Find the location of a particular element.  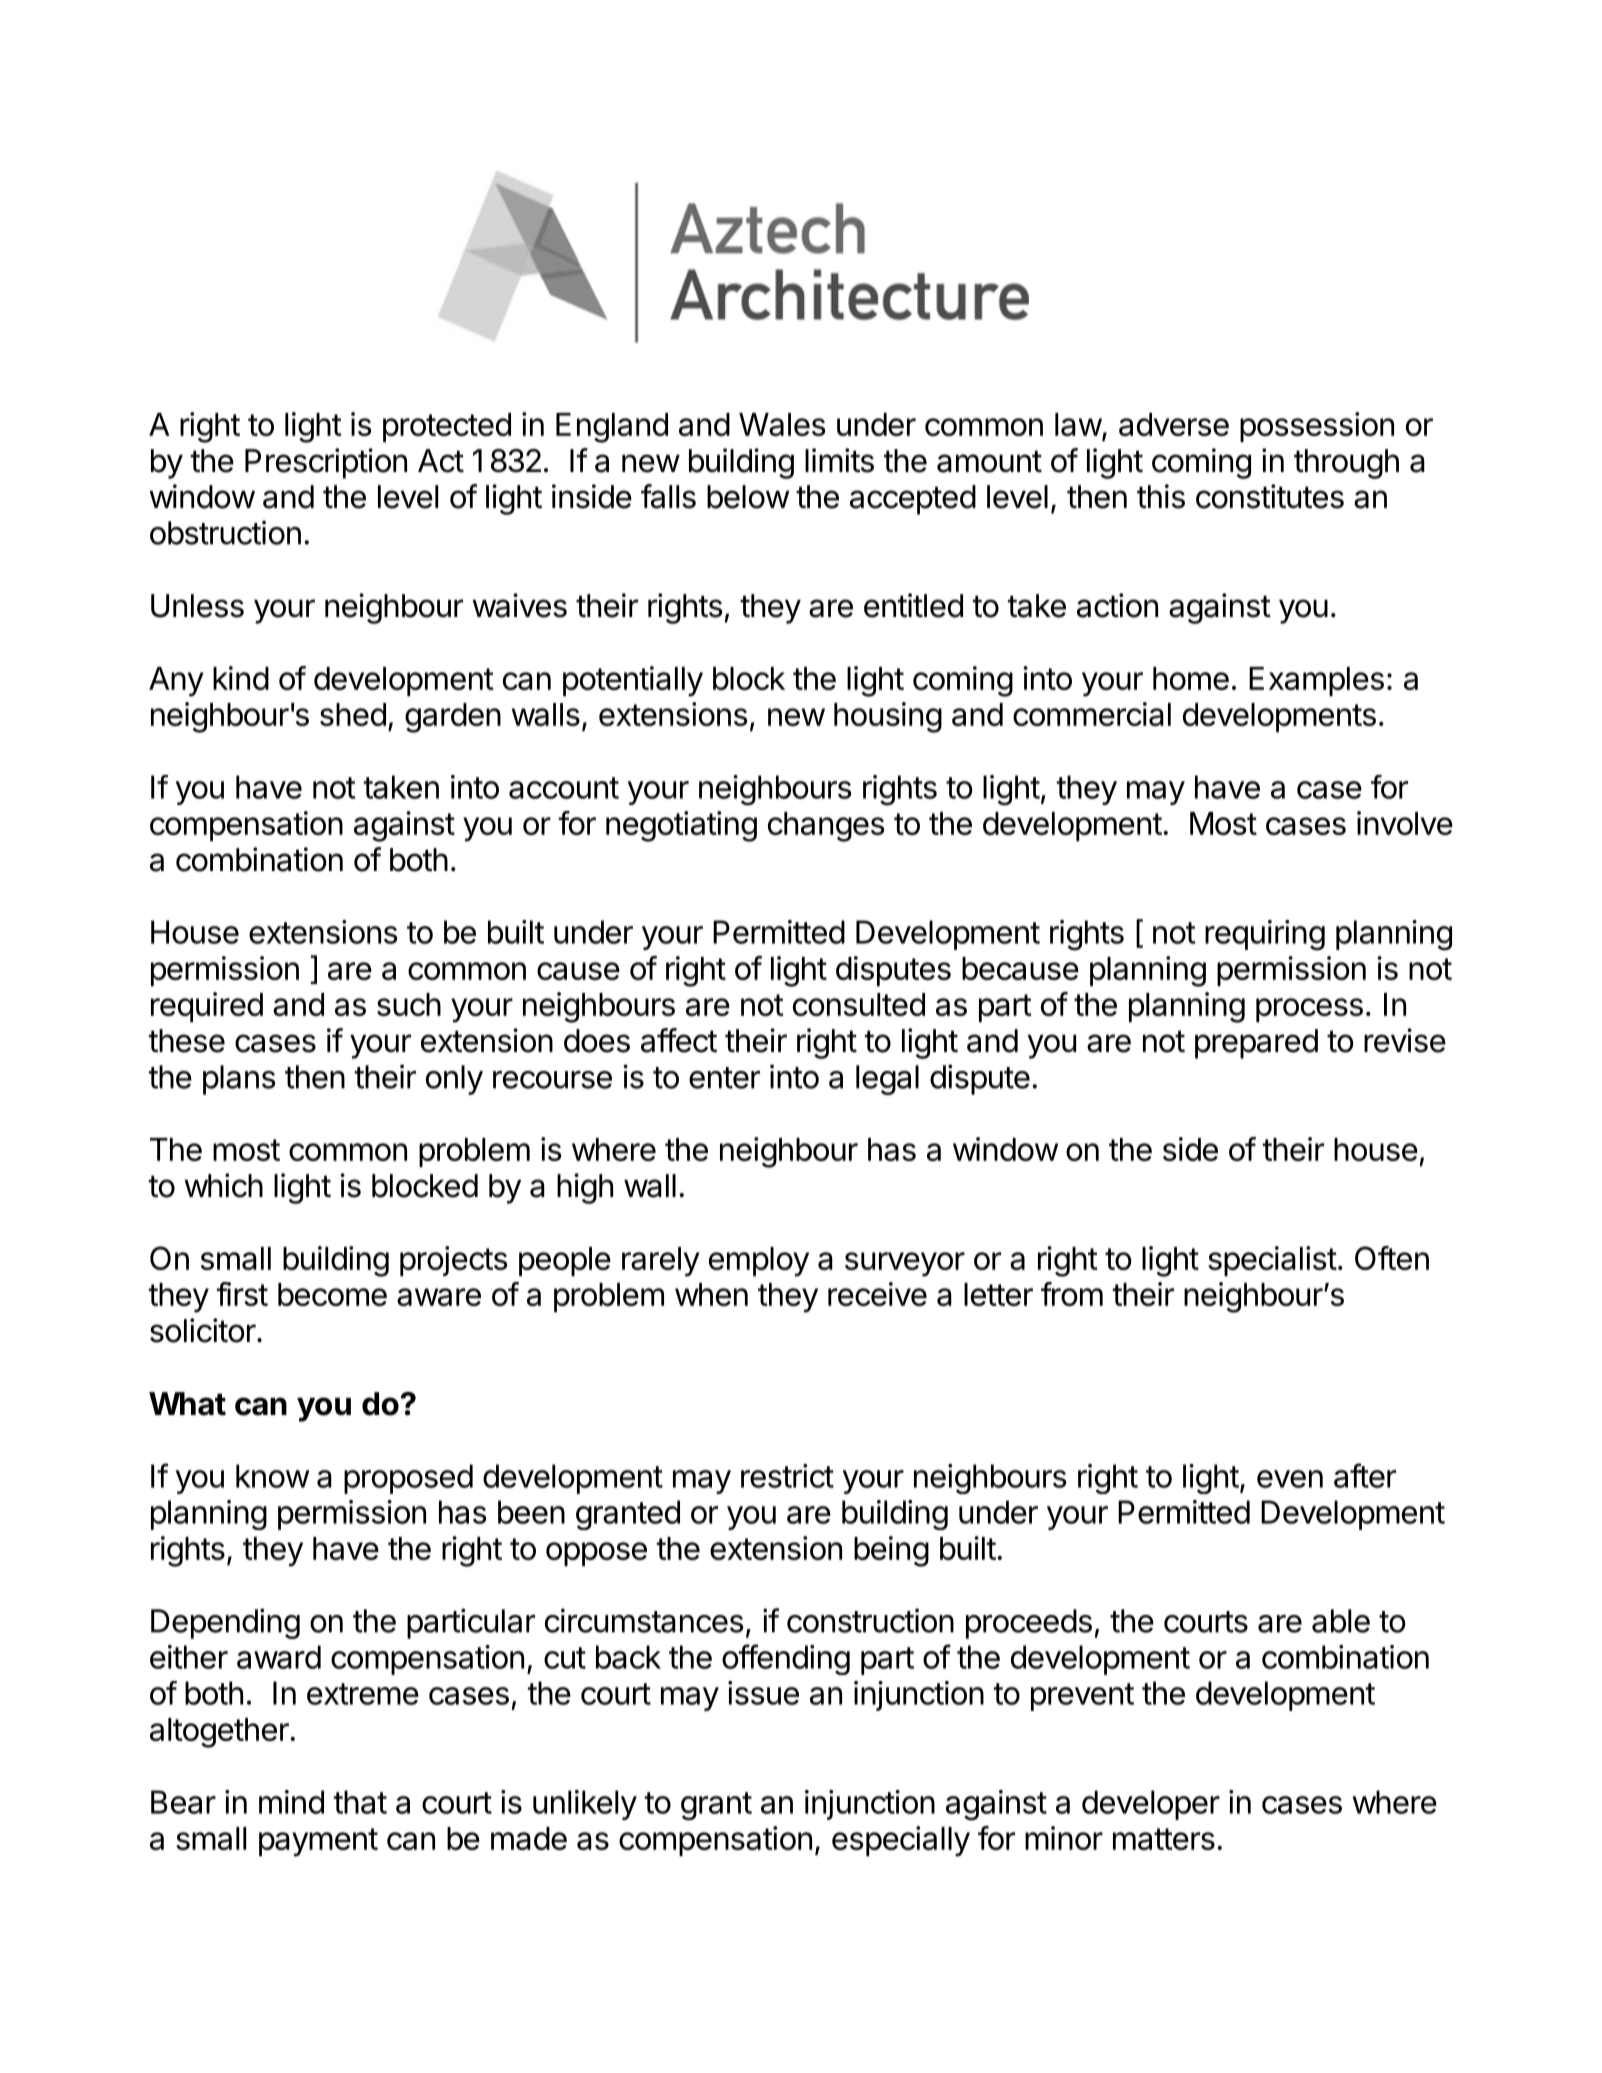

mind is located at coordinates (291, 1802).
